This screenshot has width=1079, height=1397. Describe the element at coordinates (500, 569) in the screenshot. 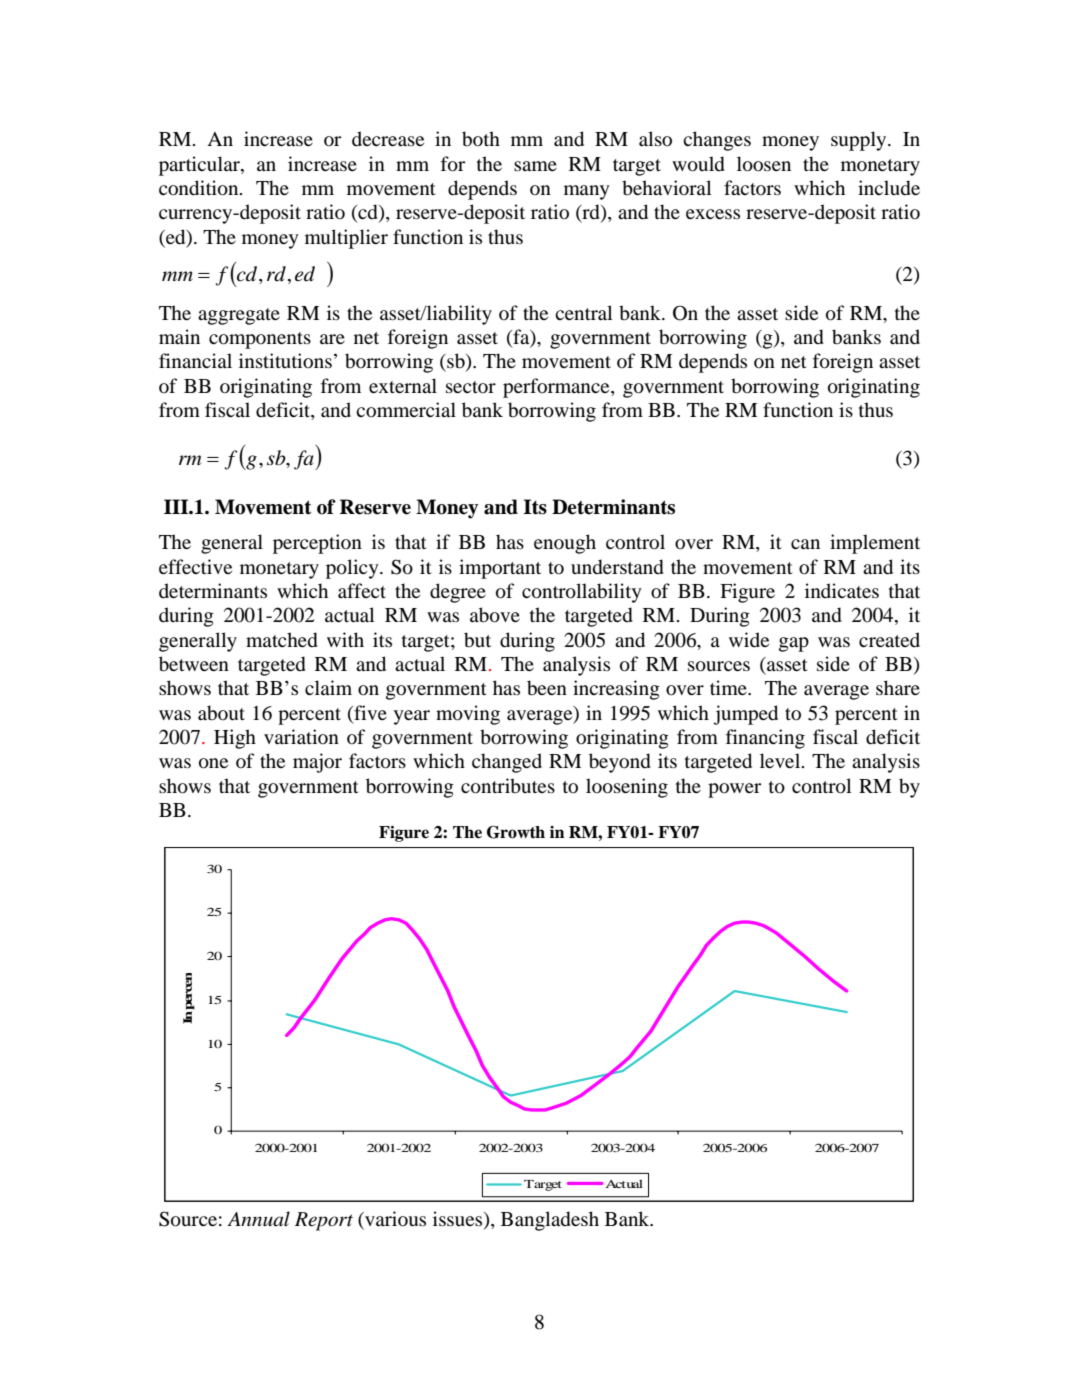

I see `important` at that location.
